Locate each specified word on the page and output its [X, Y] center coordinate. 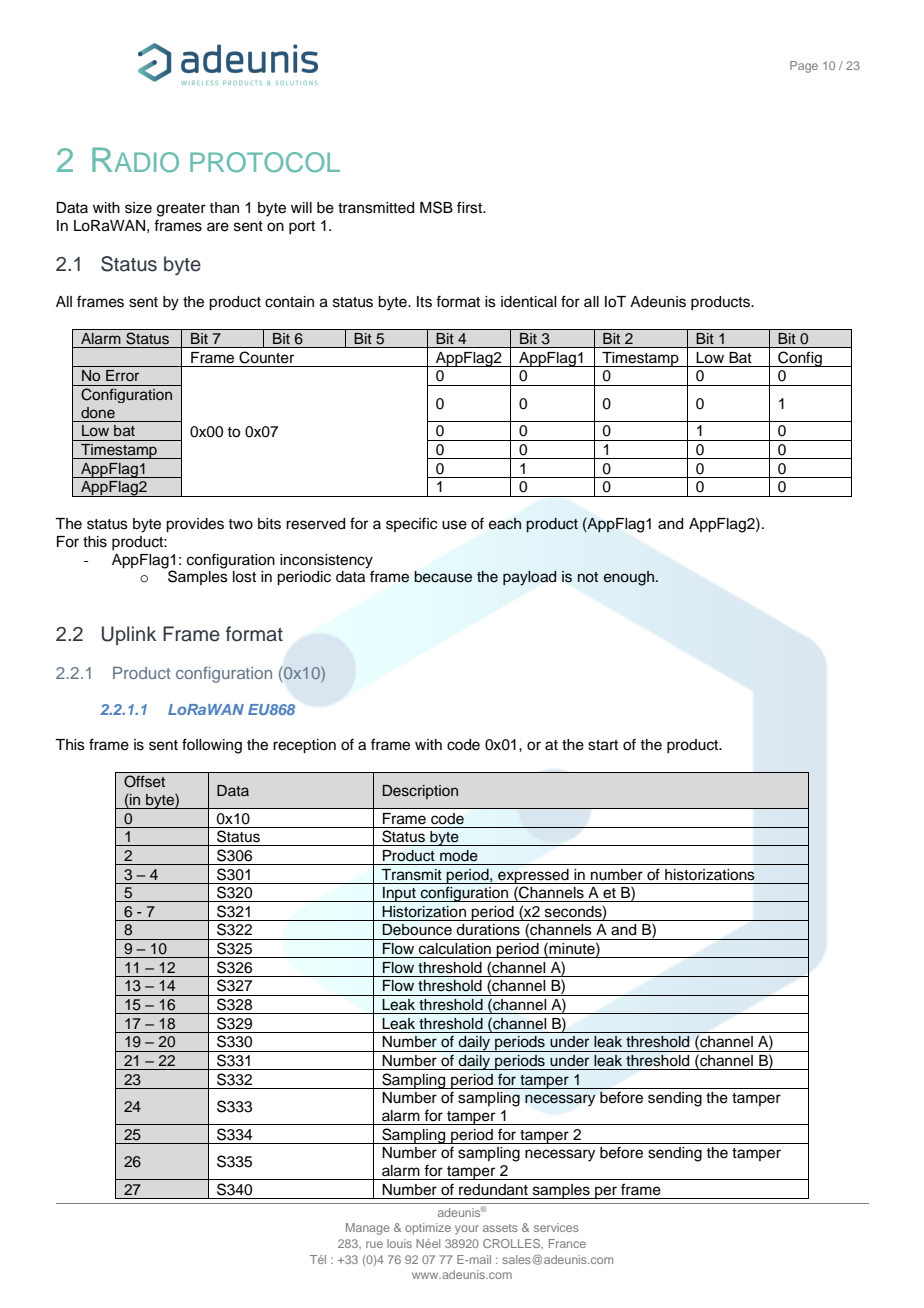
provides [195, 525]
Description [420, 792]
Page [804, 67]
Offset [144, 781]
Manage [368, 1229]
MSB [436, 207]
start [603, 745]
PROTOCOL [265, 162]
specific [411, 524]
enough [629, 578]
